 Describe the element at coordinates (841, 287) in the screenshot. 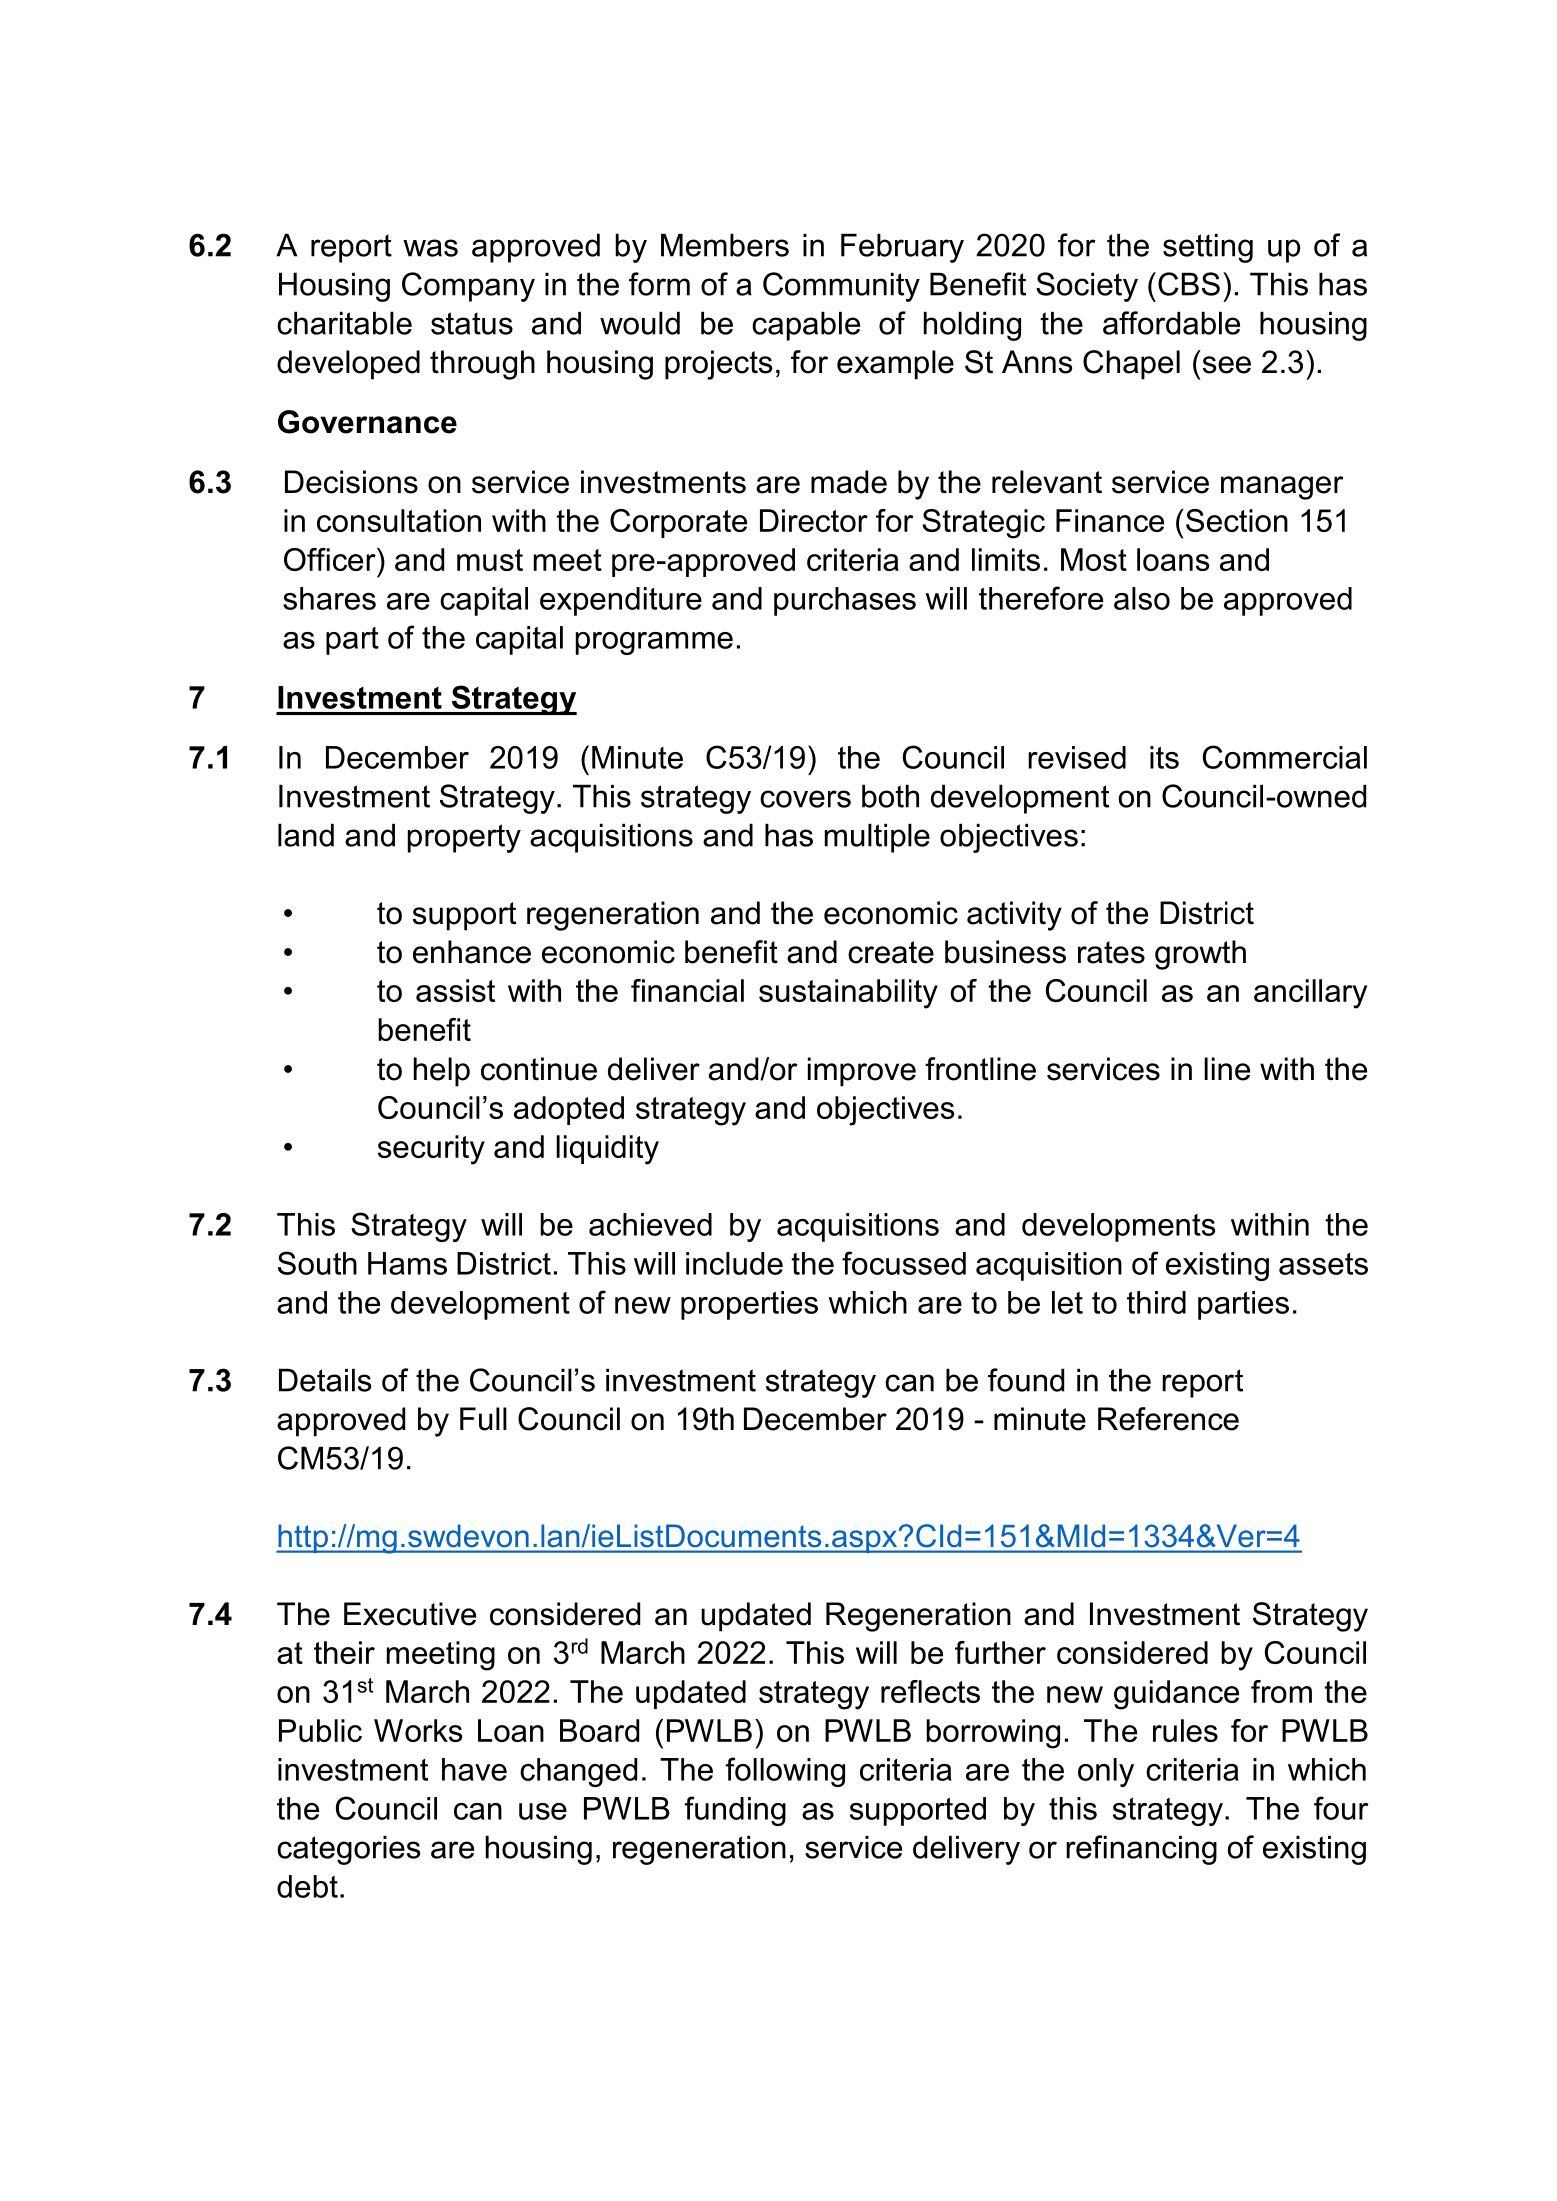

I see `Community` at that location.
